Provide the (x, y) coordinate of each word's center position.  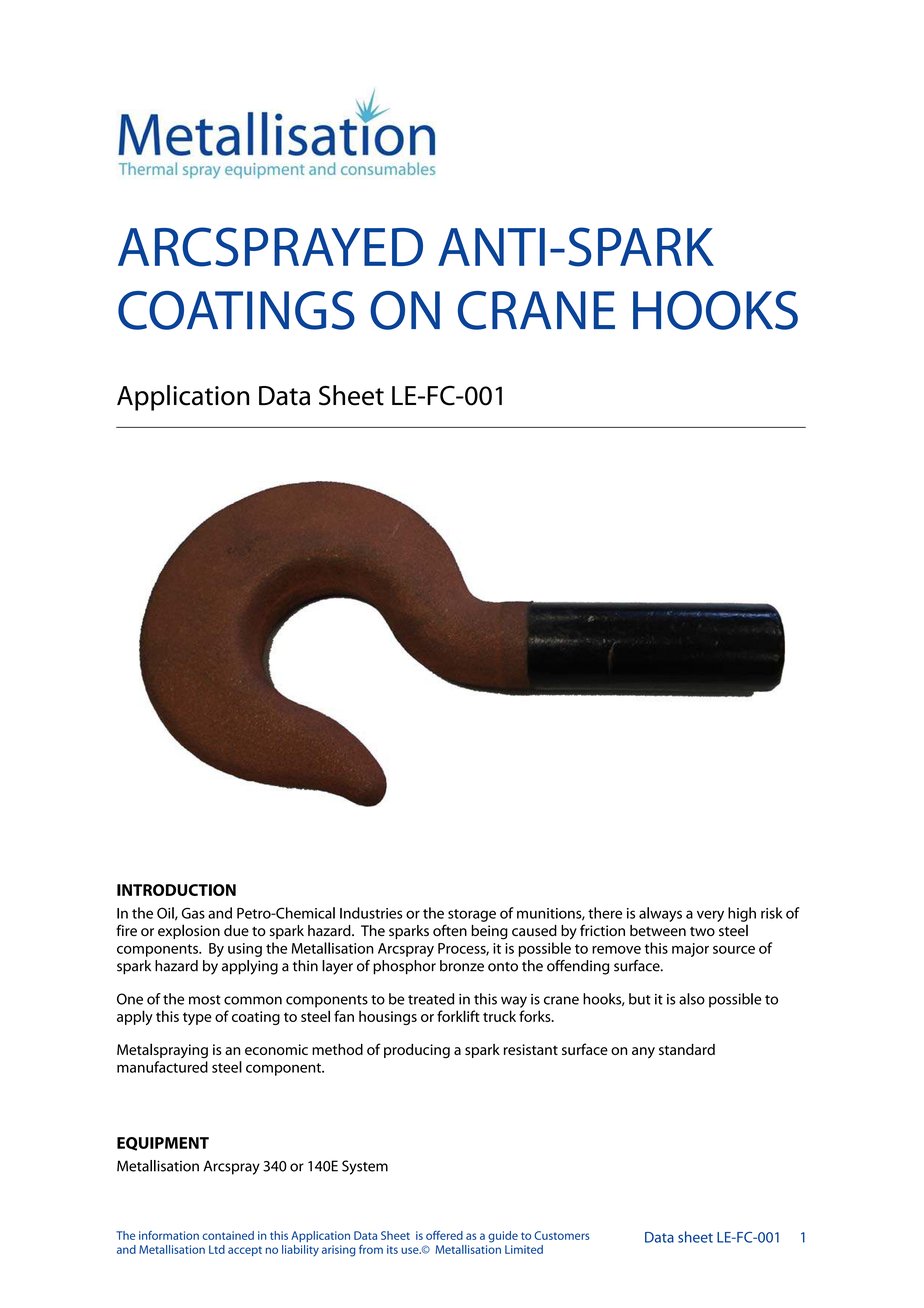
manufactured (162, 1067)
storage (472, 915)
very (710, 916)
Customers (561, 1235)
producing (417, 1051)
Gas (193, 913)
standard (687, 1049)
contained (228, 1235)
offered (444, 1235)
